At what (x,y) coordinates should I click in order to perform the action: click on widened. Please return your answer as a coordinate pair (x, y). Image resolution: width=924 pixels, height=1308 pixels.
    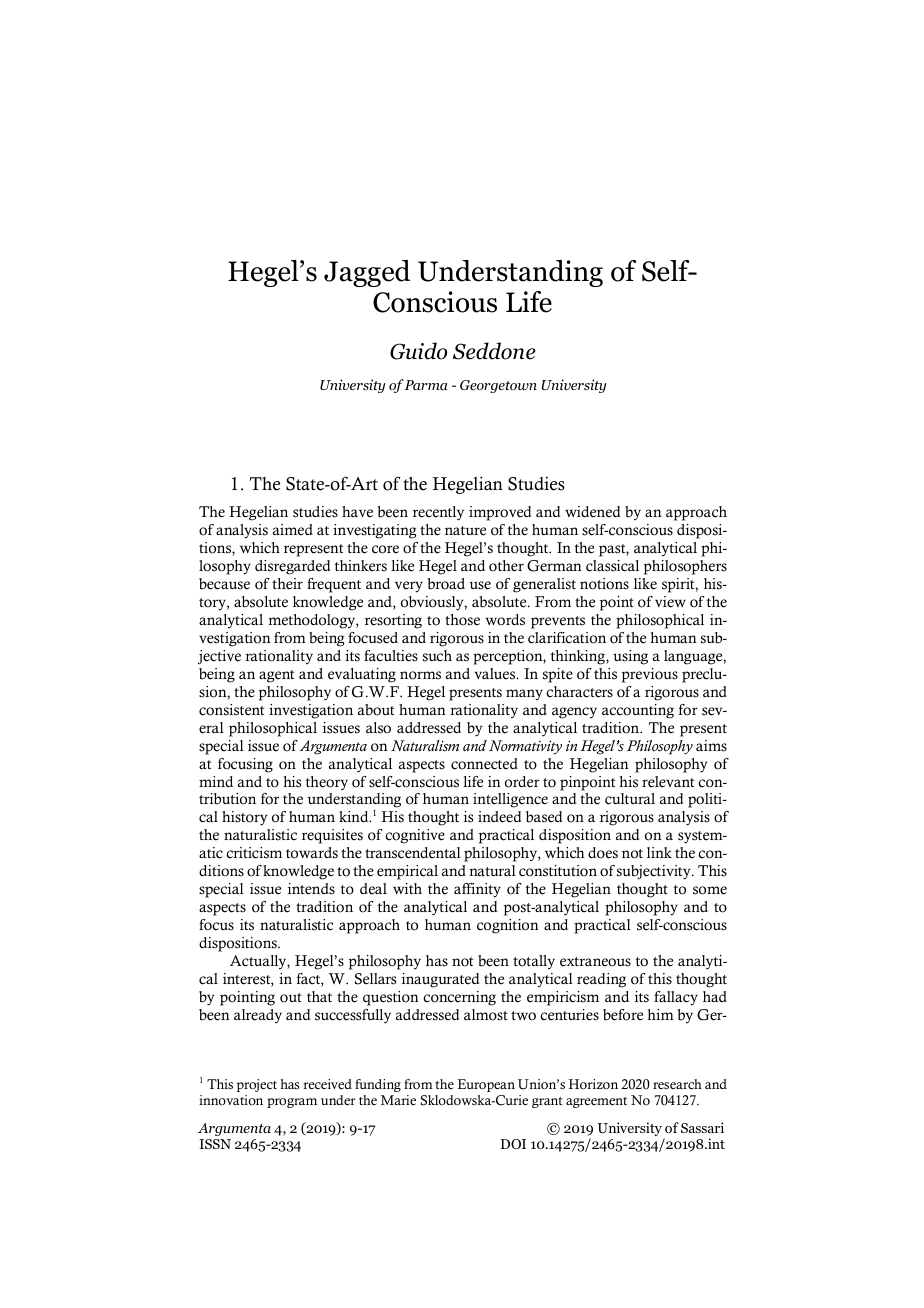
    Looking at the image, I should click on (592, 512).
